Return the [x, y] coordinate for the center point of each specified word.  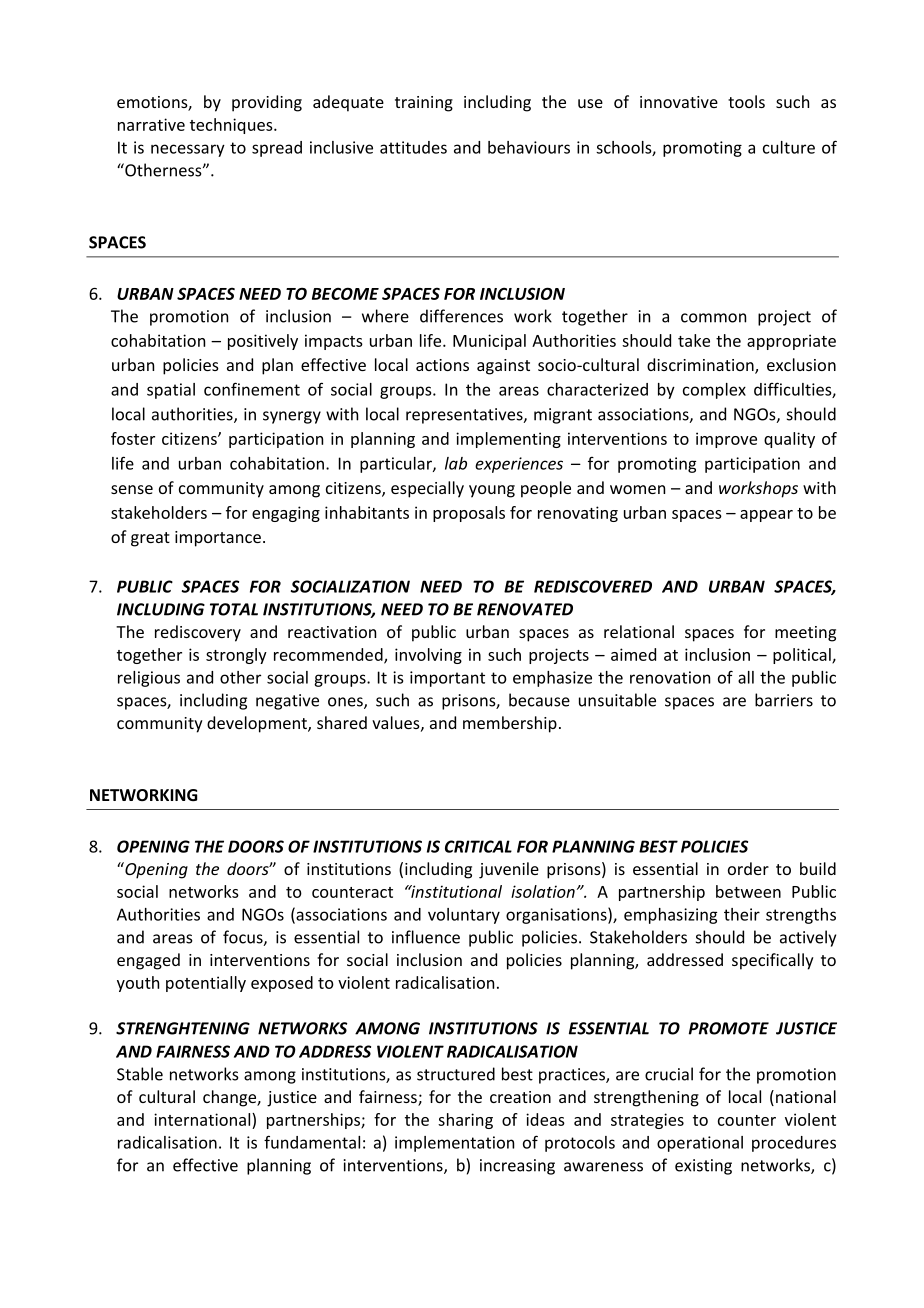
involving [428, 656]
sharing [465, 1121]
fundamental [312, 1142]
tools [746, 101]
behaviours [529, 147]
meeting [805, 634]
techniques [232, 126]
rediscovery [198, 633]
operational [700, 1144]
